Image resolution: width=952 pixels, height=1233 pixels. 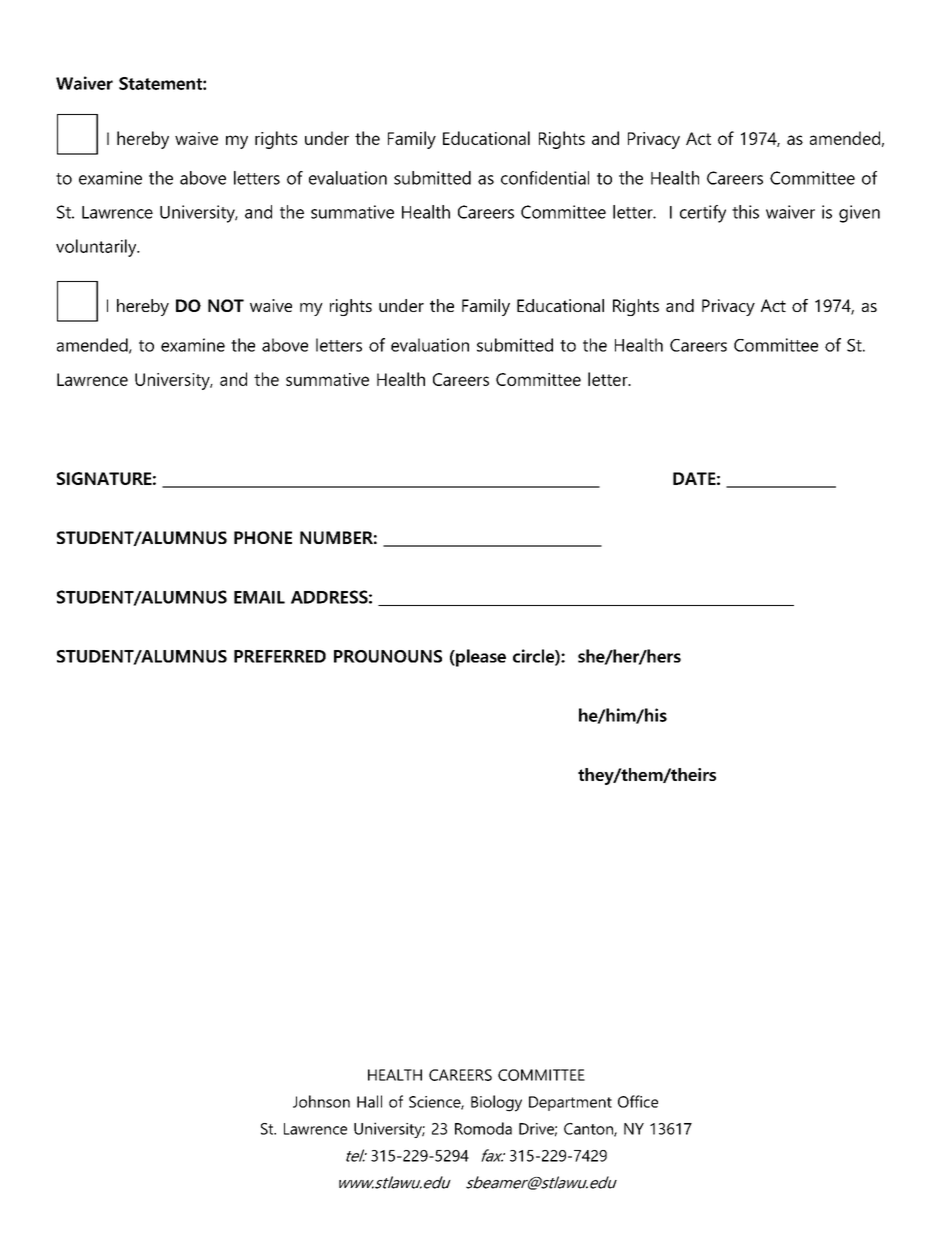 What do you see at coordinates (480, 658) in the screenshot?
I see `please` at bounding box center [480, 658].
